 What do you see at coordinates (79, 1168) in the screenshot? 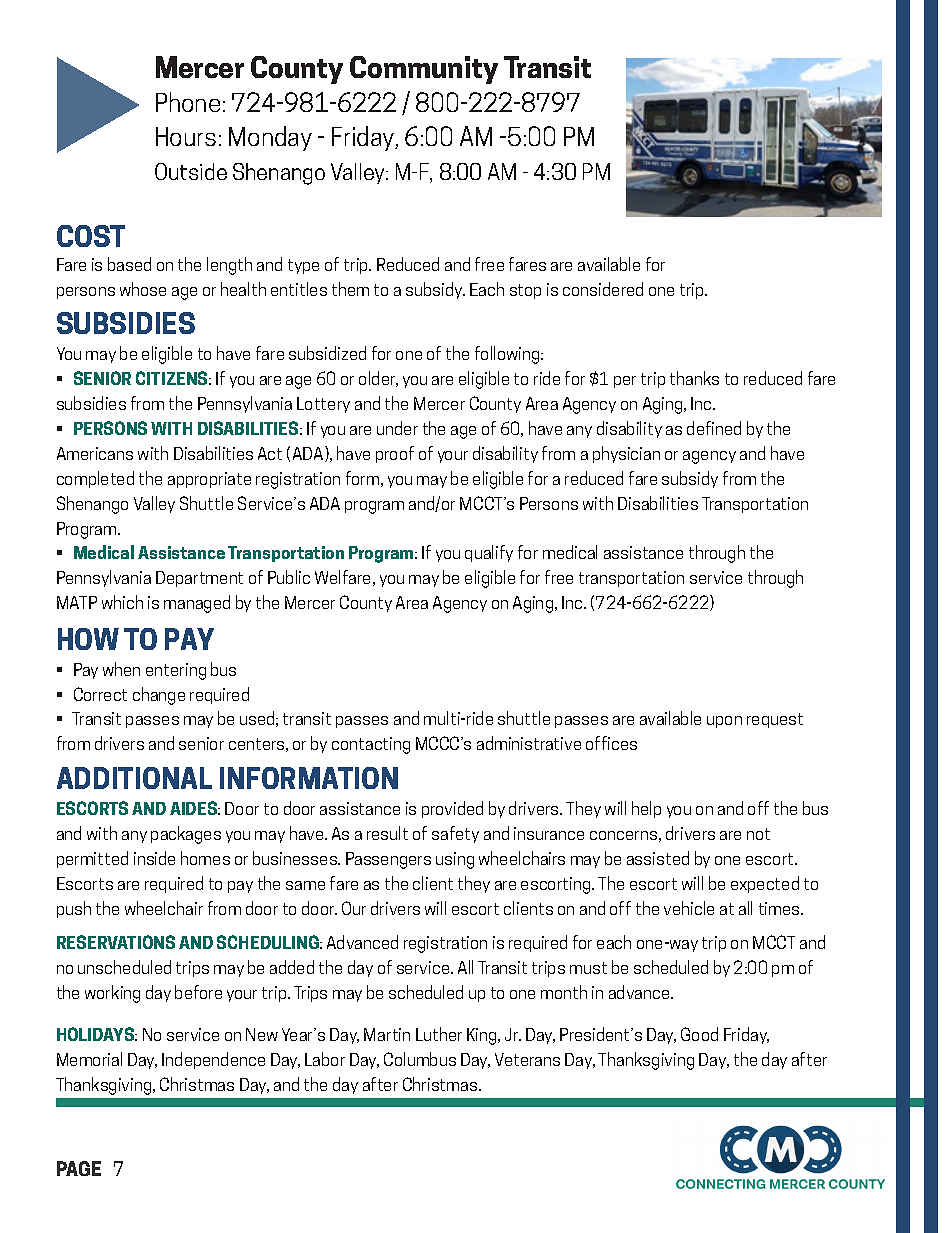
I see `PAGE` at bounding box center [79, 1168].
